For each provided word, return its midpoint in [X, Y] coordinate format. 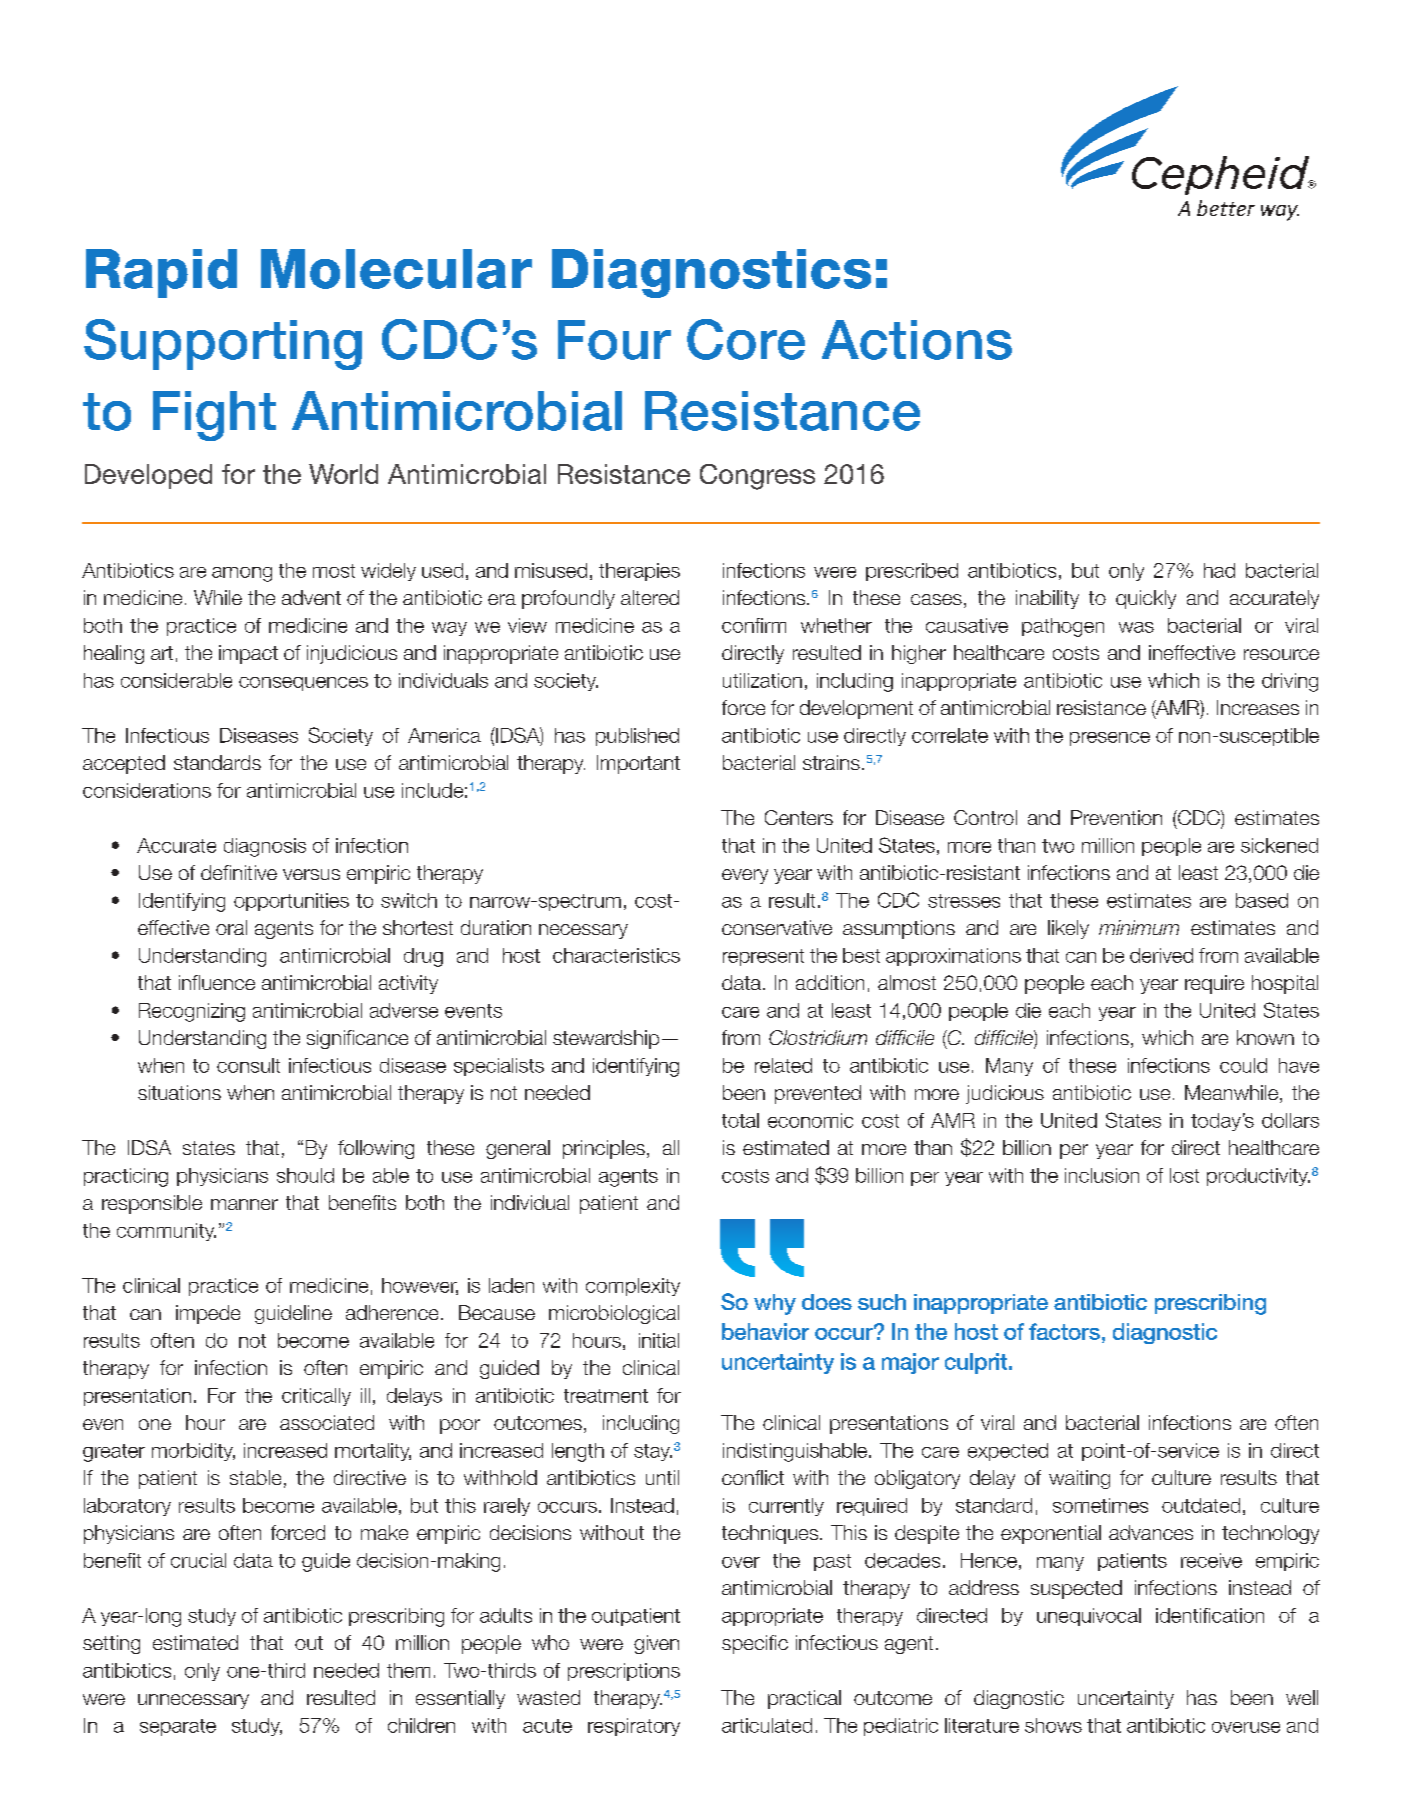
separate [178, 1727]
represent [763, 957]
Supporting [223, 344]
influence [217, 982]
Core [746, 339]
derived [1161, 955]
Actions [917, 340]
